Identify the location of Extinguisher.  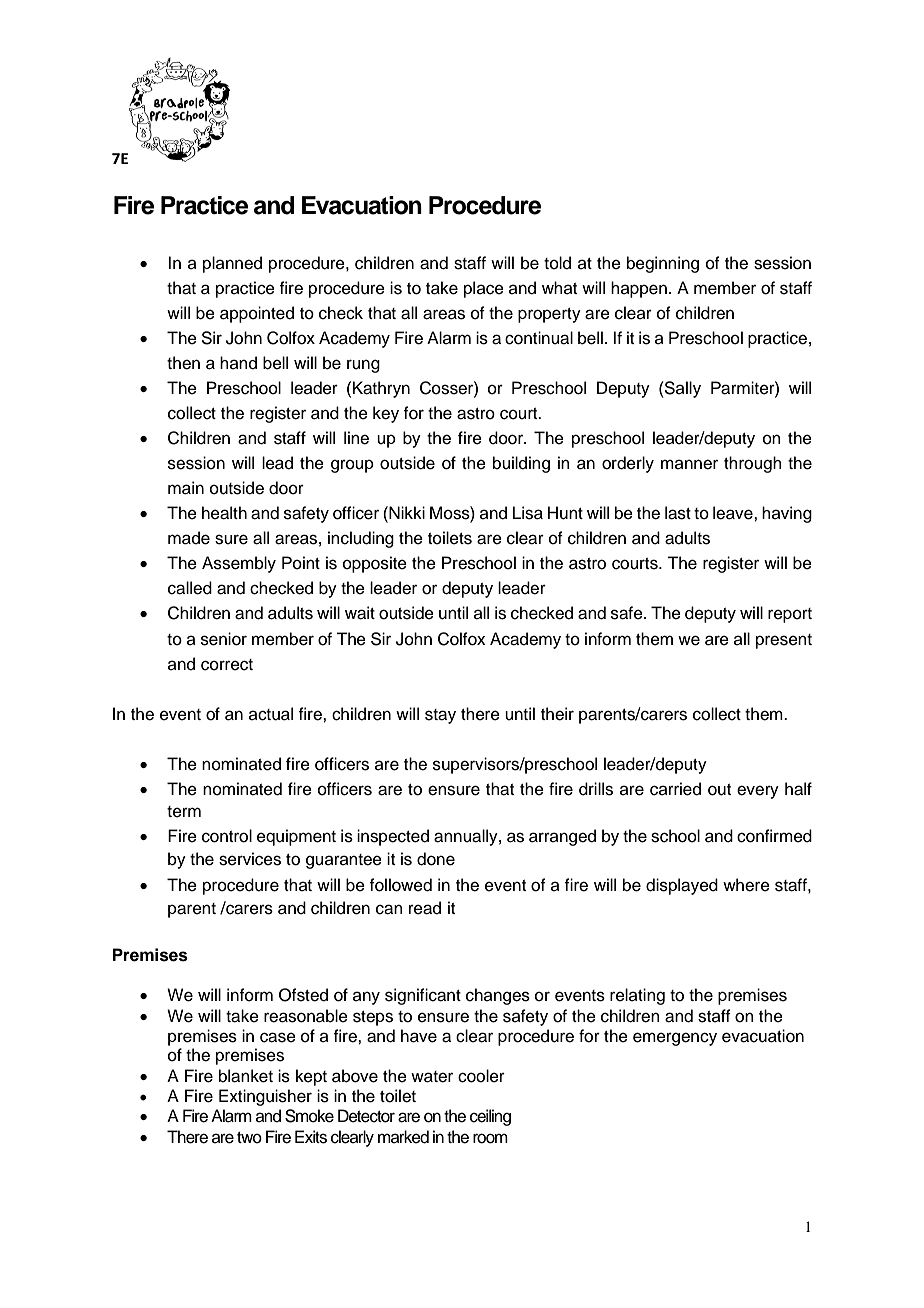
(265, 1097).
